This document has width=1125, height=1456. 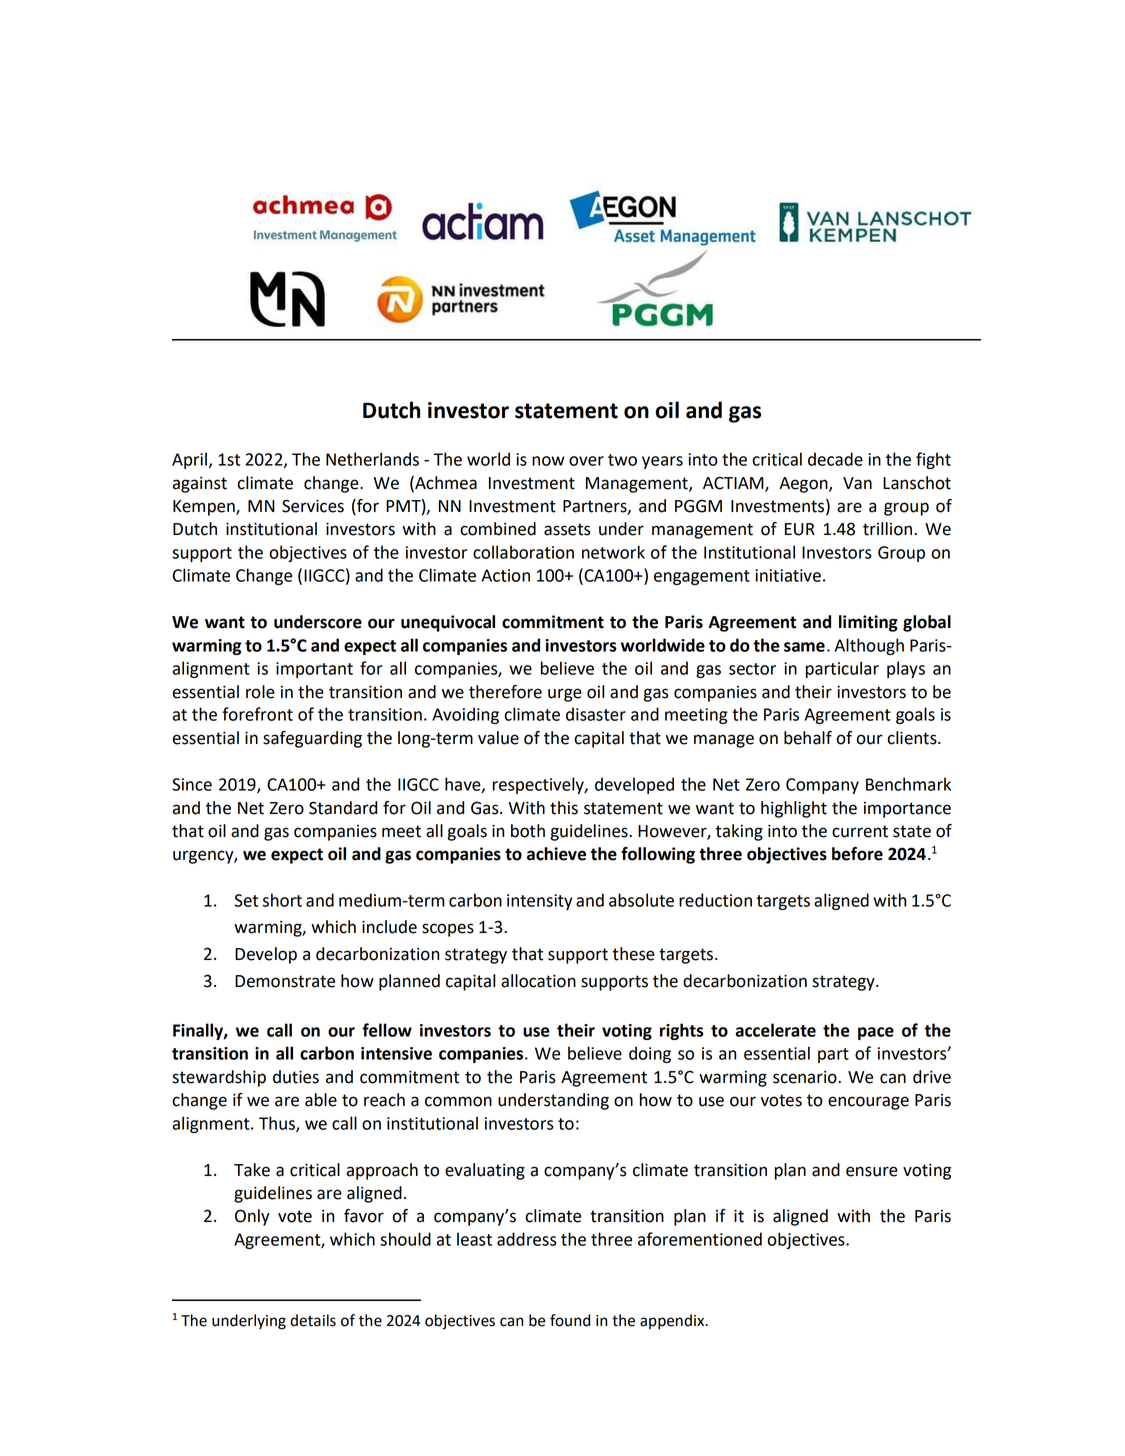 I want to click on Services, so click(x=313, y=506).
